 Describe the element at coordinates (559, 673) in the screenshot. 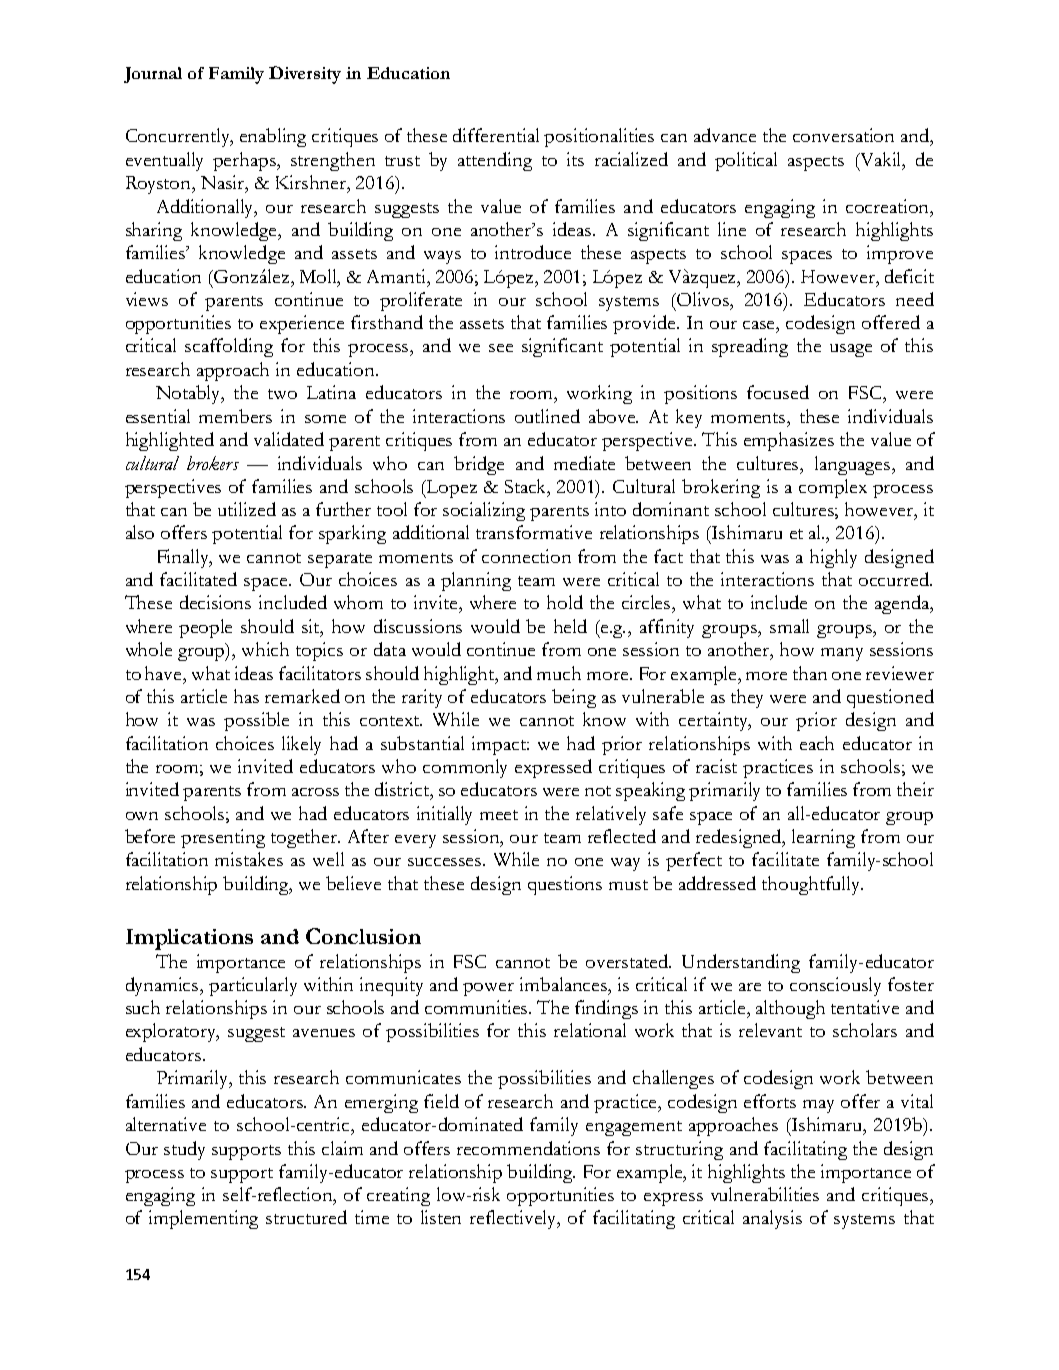

I see `much` at that location.
